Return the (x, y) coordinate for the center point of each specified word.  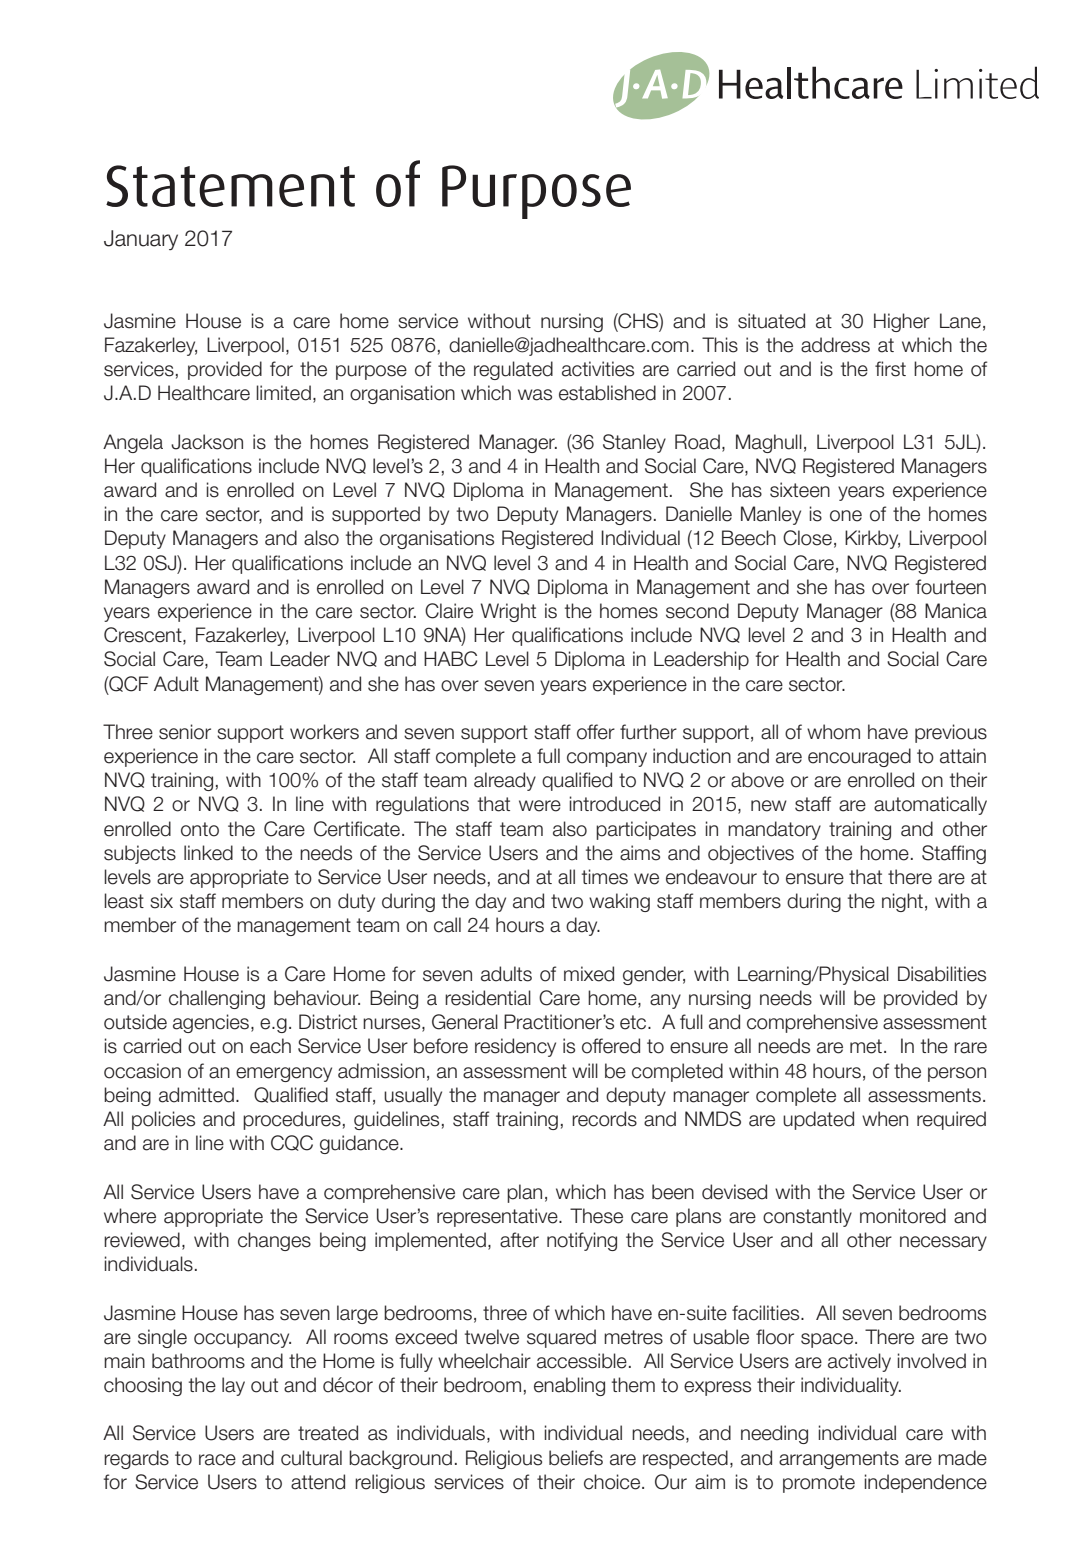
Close (807, 538)
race (217, 1460)
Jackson (207, 442)
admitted (196, 1095)
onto (200, 829)
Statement (230, 186)
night (902, 902)
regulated (513, 370)
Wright (508, 612)
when (885, 1119)
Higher (902, 322)
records (604, 1119)
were (540, 806)
